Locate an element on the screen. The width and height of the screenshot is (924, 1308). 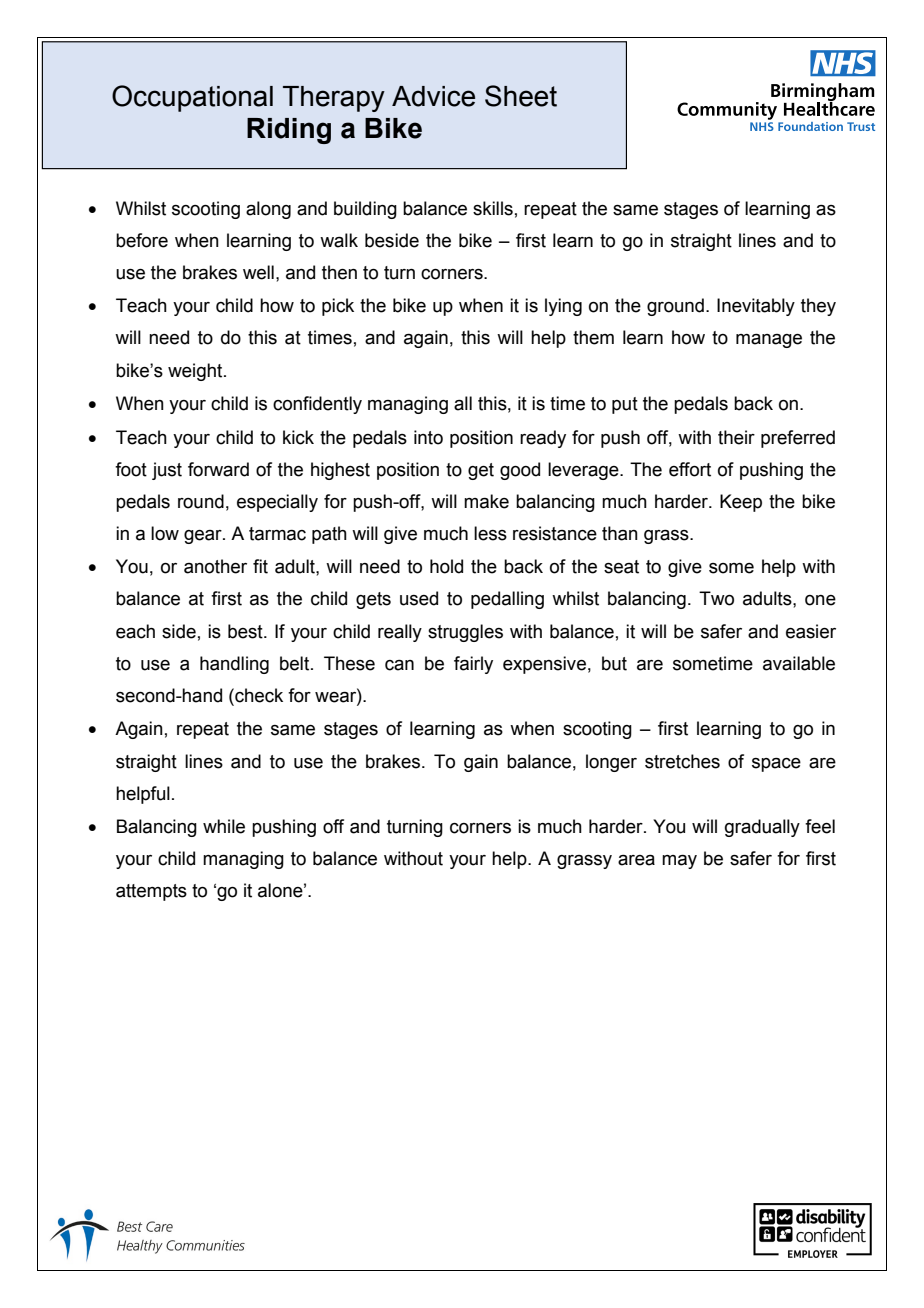
while is located at coordinates (224, 826).
